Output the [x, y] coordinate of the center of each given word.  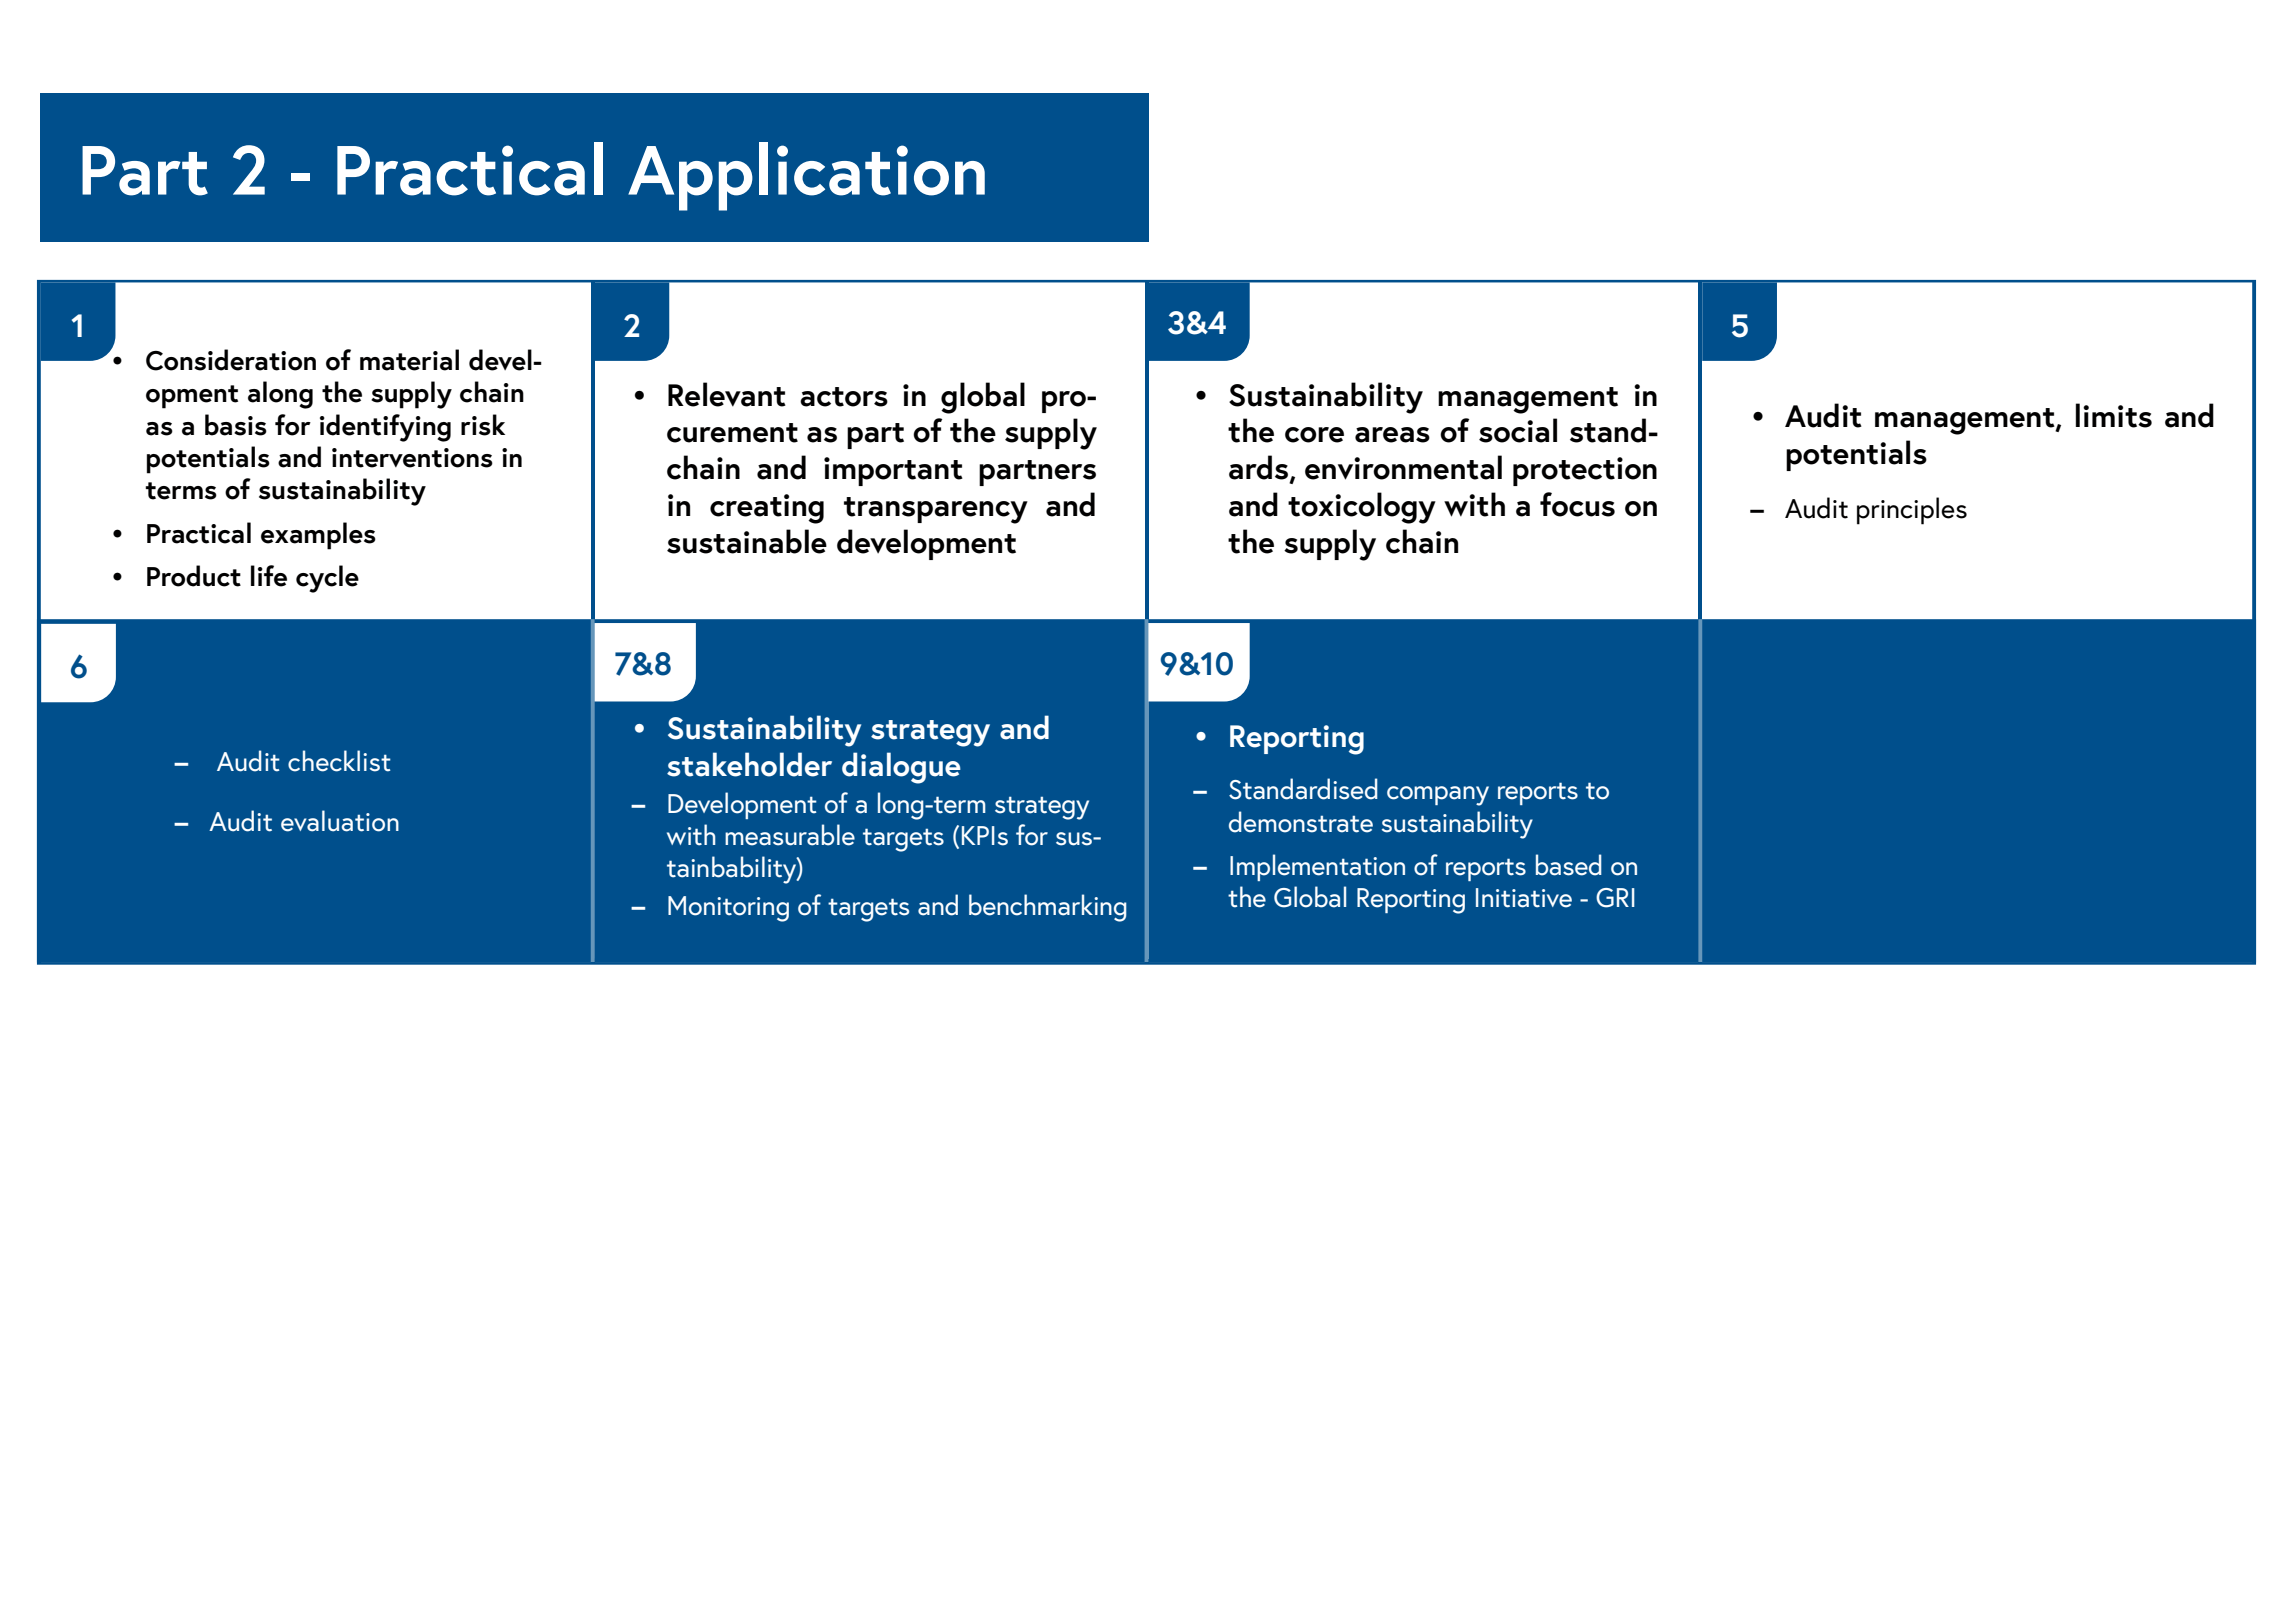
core [1314, 435]
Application [806, 176]
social [1518, 430]
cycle [327, 579]
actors [844, 397]
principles [1912, 511]
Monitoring [728, 909]
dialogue [901, 768]
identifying [385, 428]
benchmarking [1048, 908]
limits [2114, 415]
